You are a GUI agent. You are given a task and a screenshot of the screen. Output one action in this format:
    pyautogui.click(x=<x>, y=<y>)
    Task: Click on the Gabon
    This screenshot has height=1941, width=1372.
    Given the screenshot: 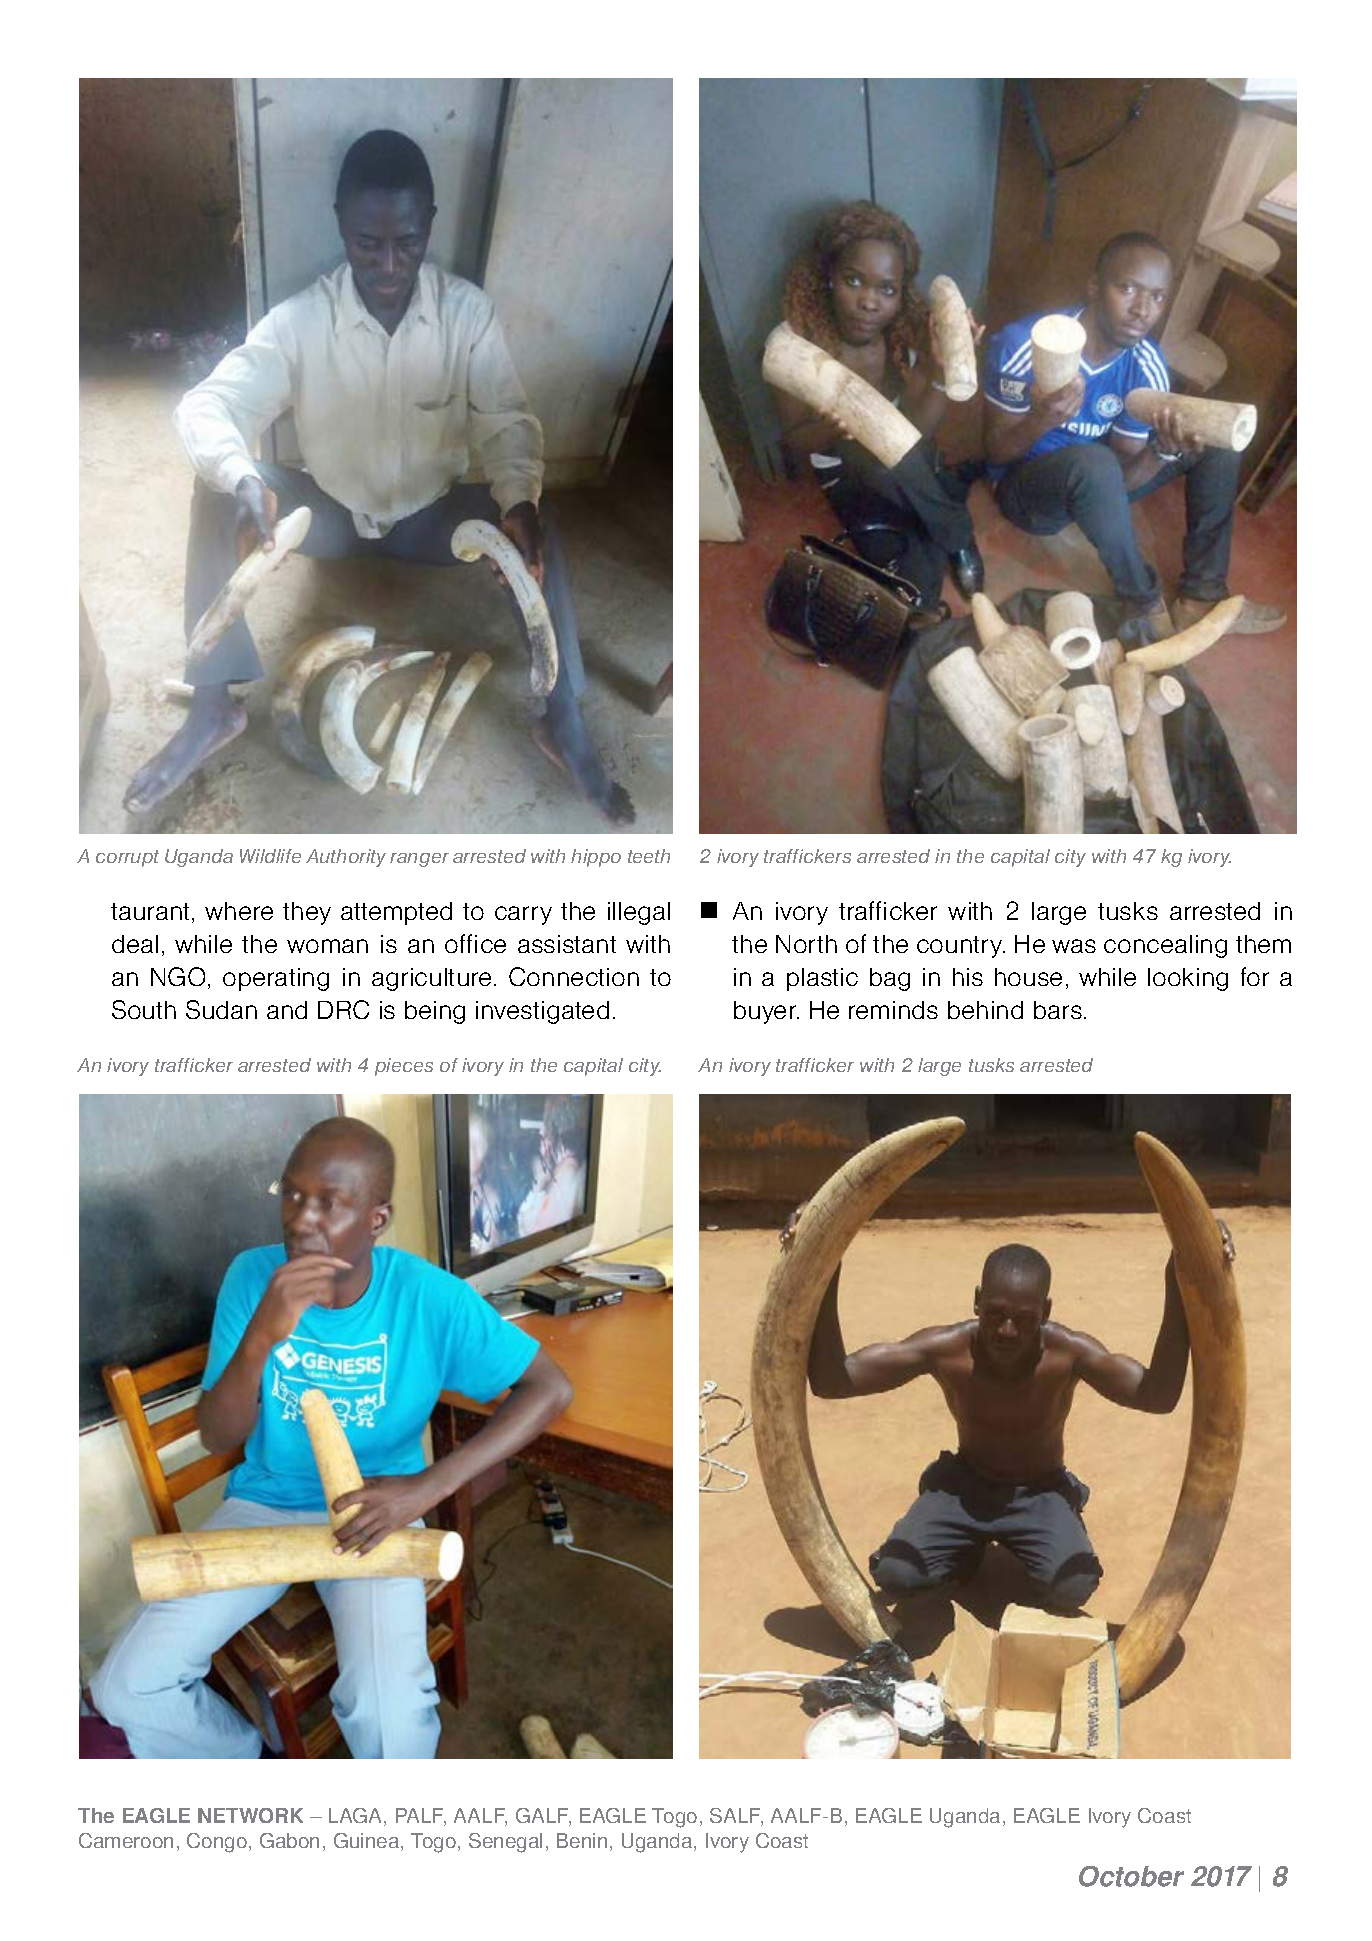 What is the action you would take?
    pyautogui.click(x=289, y=1840)
